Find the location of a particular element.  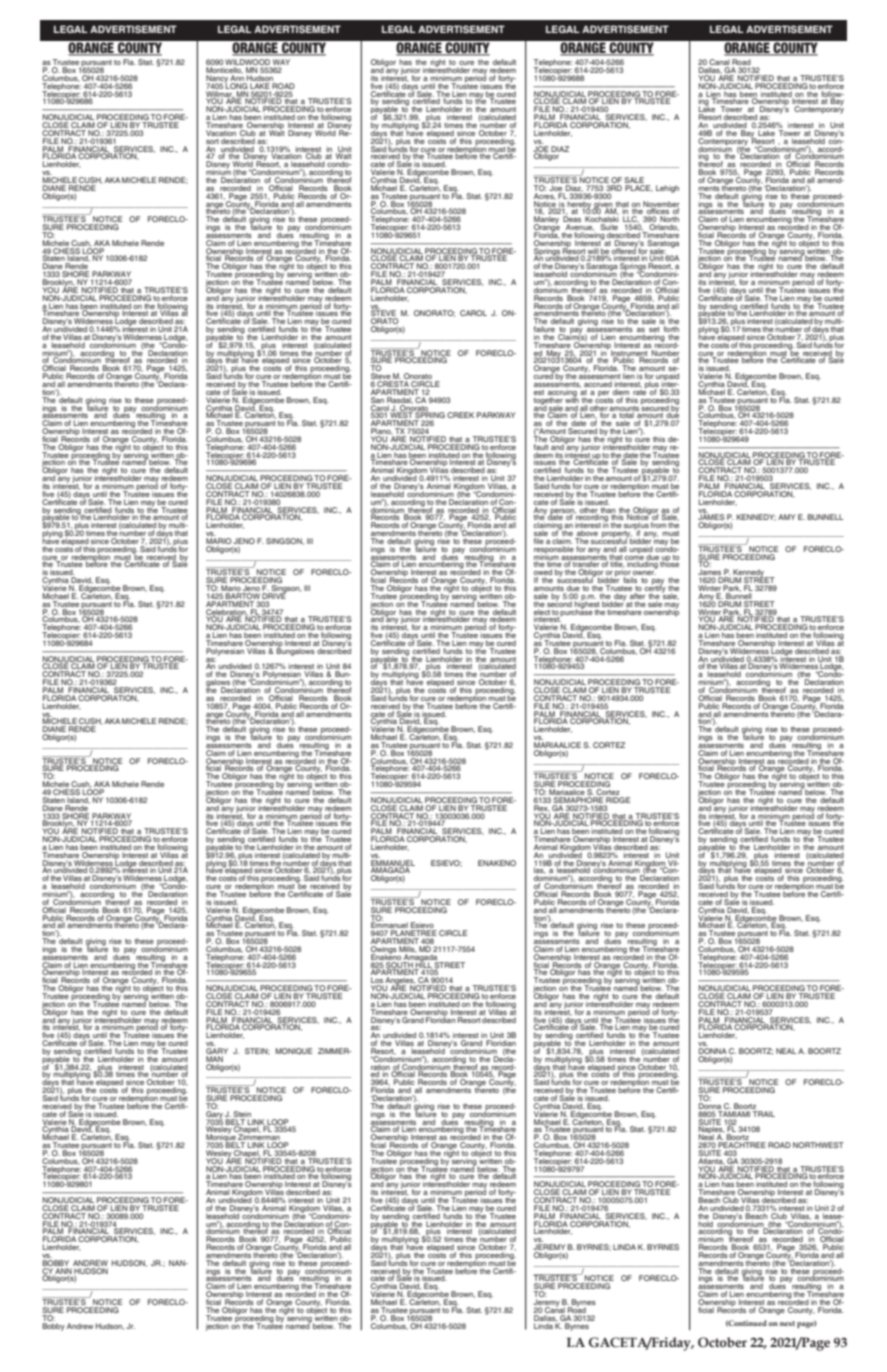

next is located at coordinates (787, 1323).
